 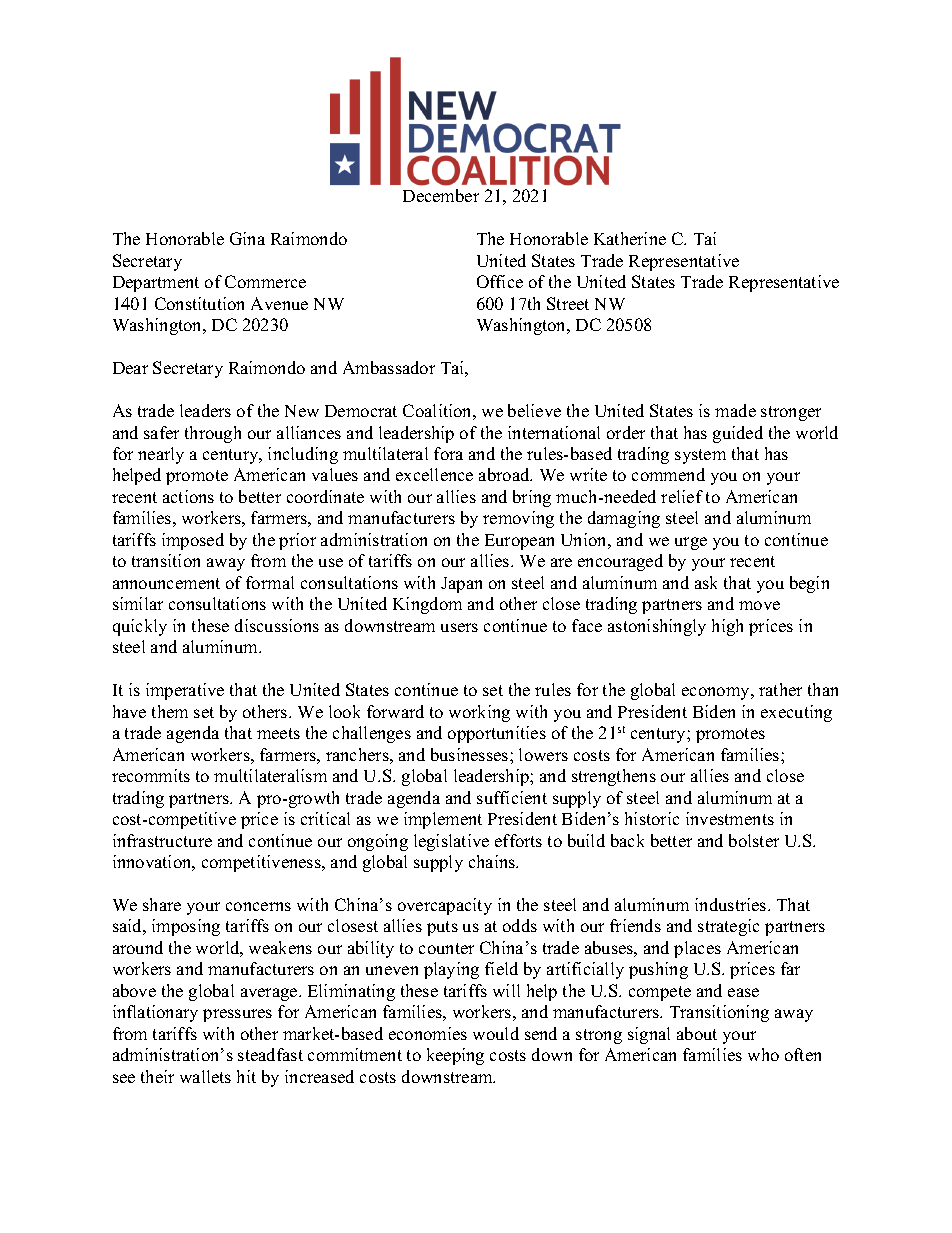 I want to click on abroad, so click(x=505, y=474).
